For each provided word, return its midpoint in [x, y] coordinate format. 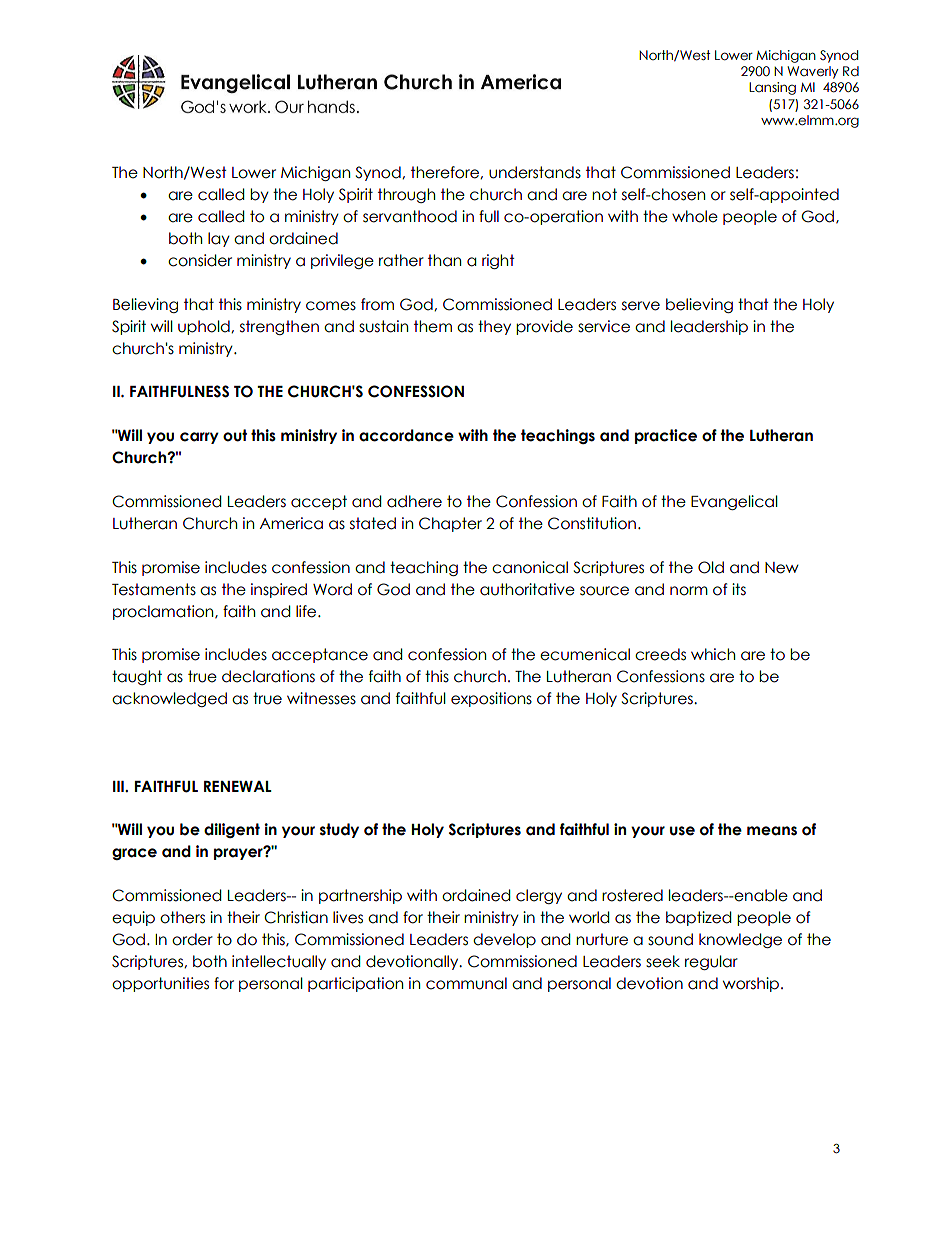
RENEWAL [238, 786]
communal [466, 983]
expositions [491, 699]
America [291, 523]
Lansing [772, 88]
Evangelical [734, 502]
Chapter [450, 524]
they [494, 327]
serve [641, 306]
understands [535, 172]
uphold [205, 327]
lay [219, 239]
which [713, 654]
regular [711, 962]
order [192, 939]
